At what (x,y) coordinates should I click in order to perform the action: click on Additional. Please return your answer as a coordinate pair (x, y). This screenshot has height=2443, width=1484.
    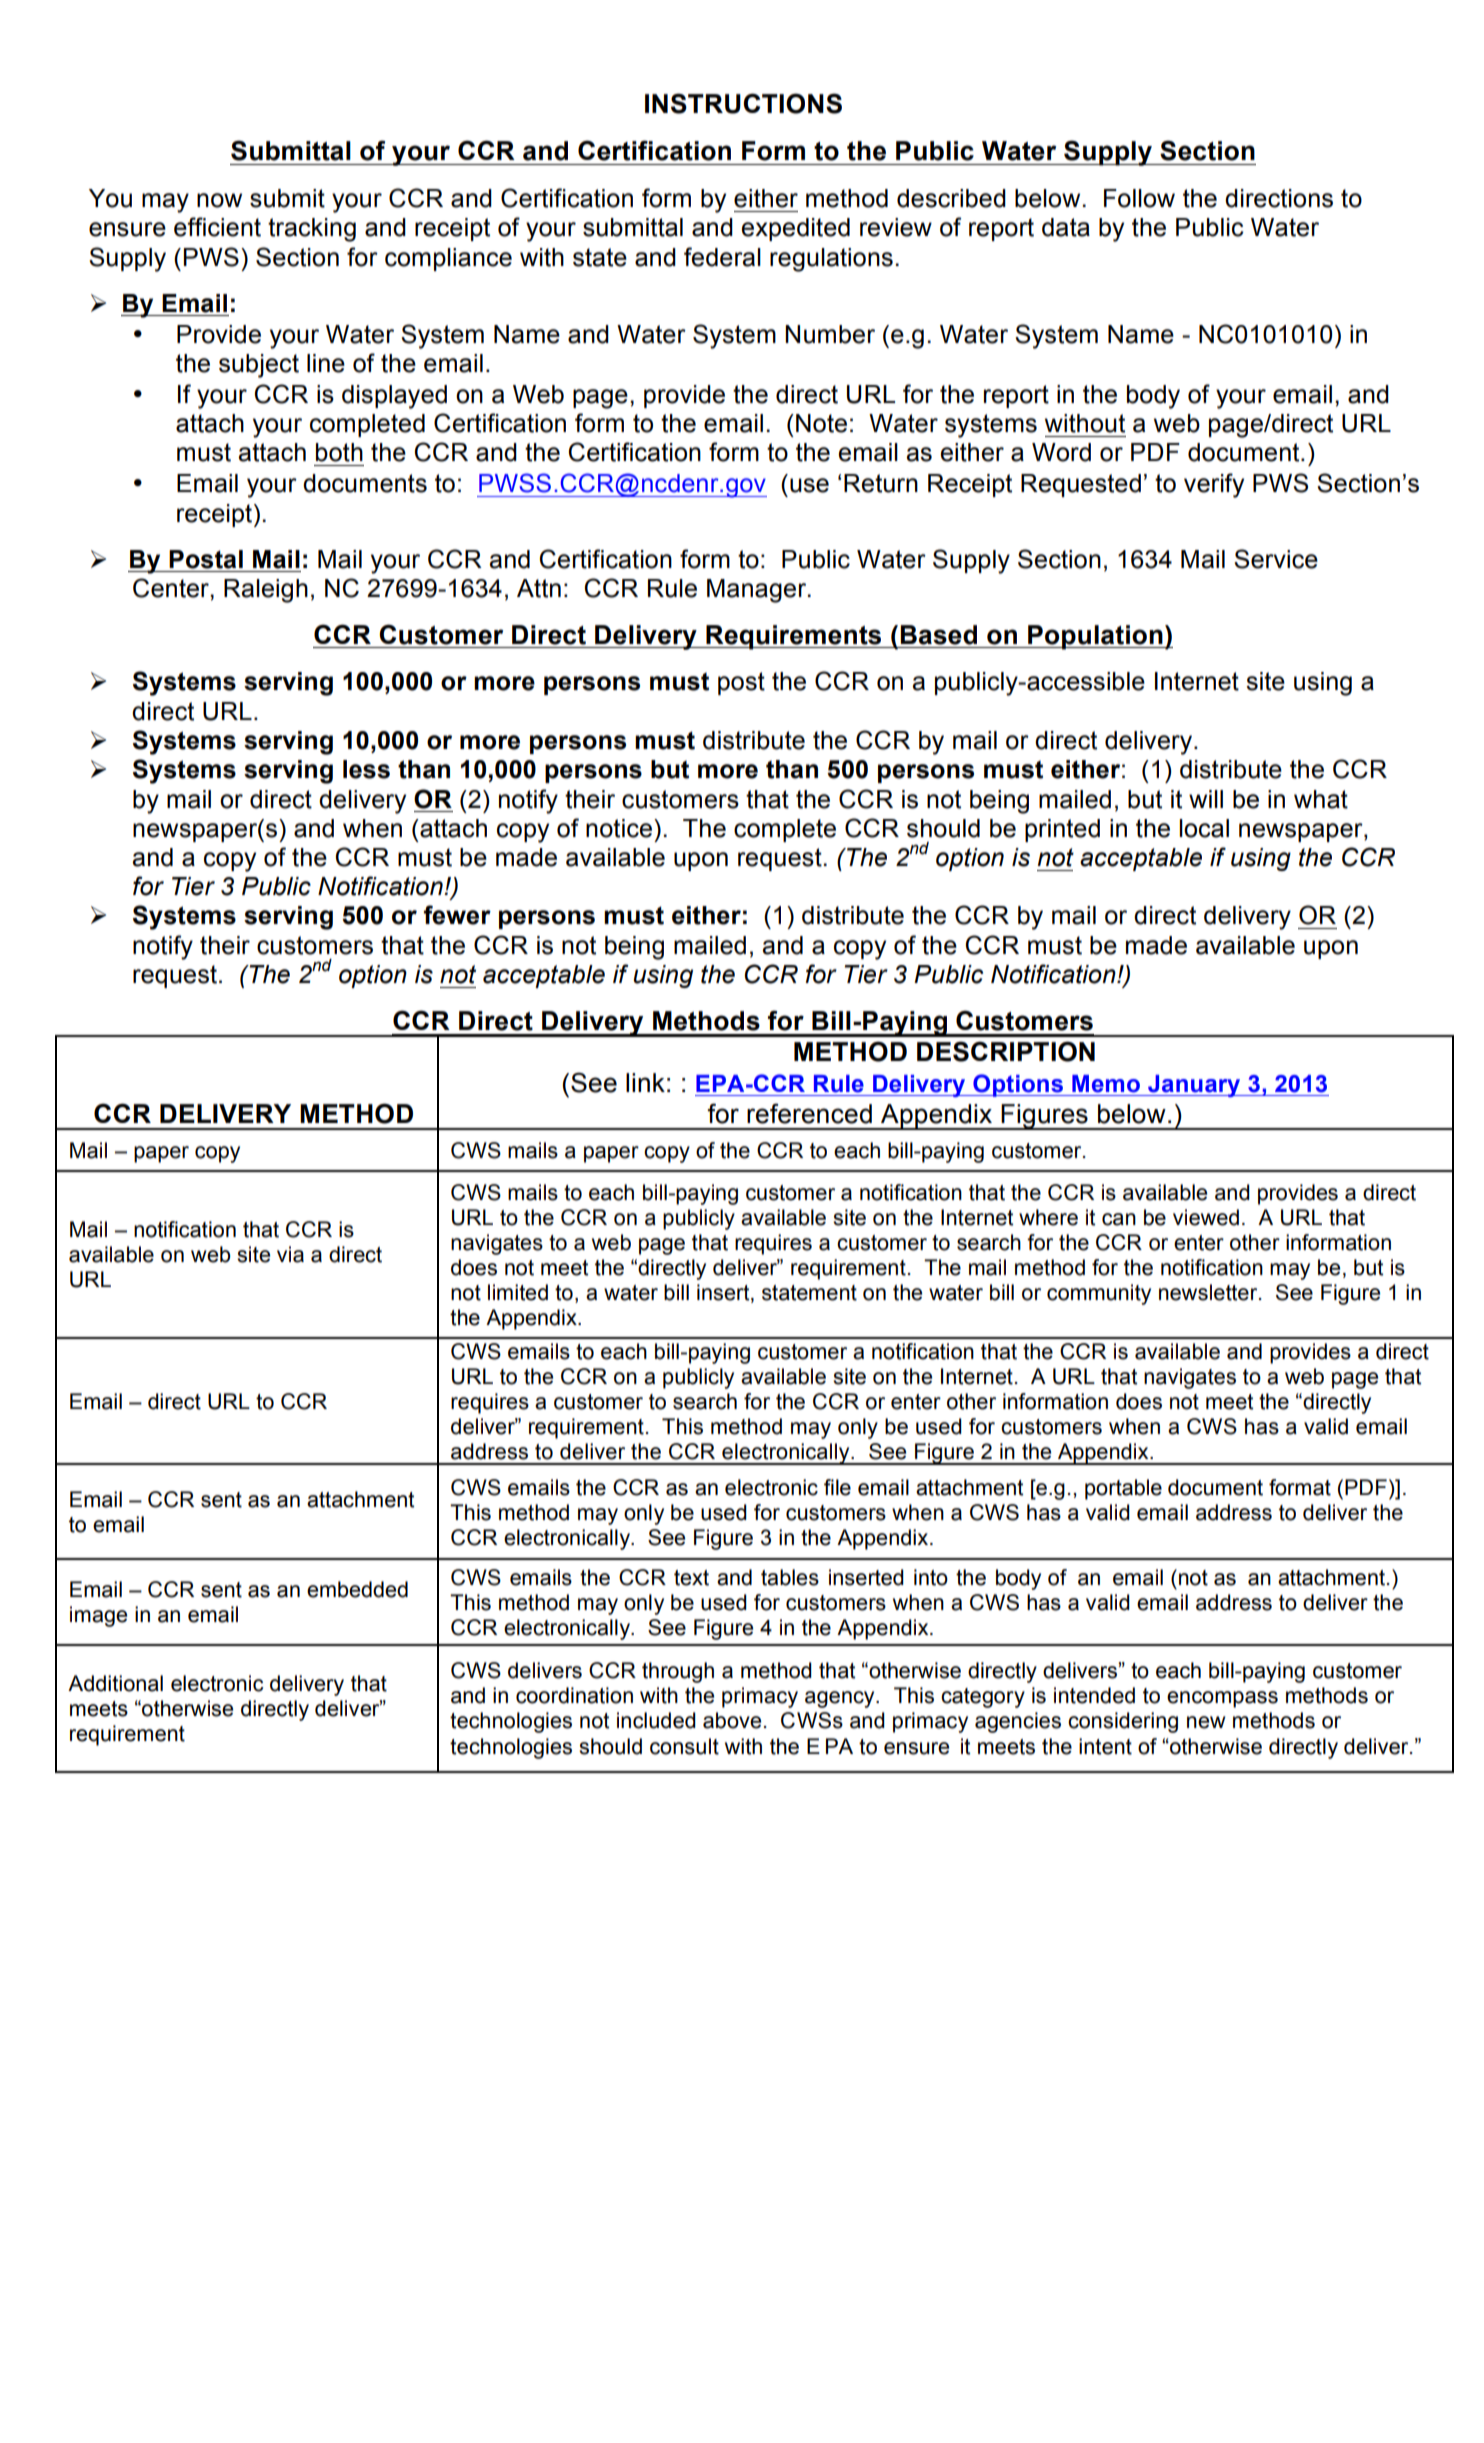
    Looking at the image, I should click on (115, 1683).
